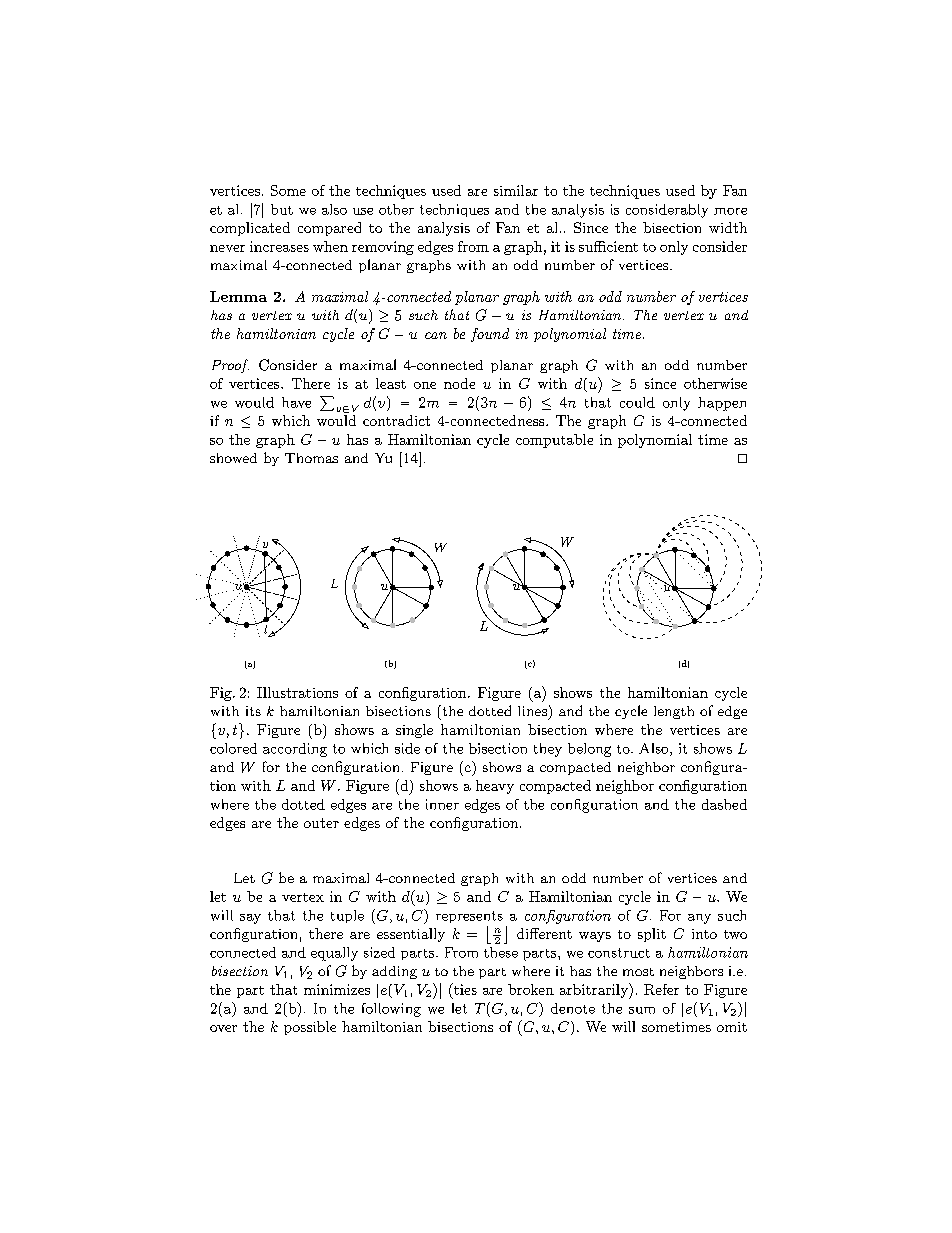  I want to click on Refer, so click(661, 989).
